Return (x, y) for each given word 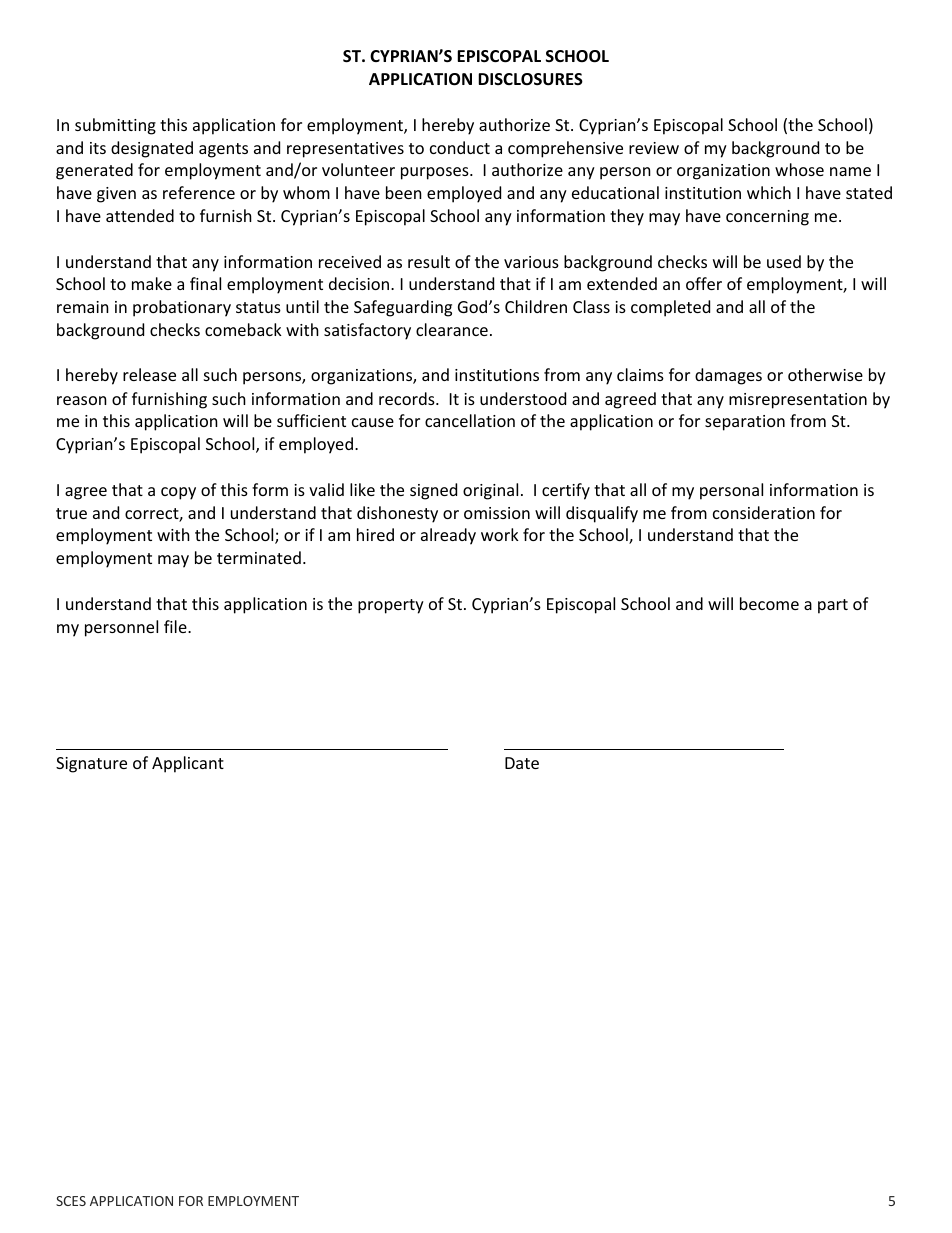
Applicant (188, 764)
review (654, 148)
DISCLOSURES (530, 79)
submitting (115, 126)
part (833, 606)
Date (522, 763)
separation (745, 423)
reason (82, 400)
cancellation (470, 420)
